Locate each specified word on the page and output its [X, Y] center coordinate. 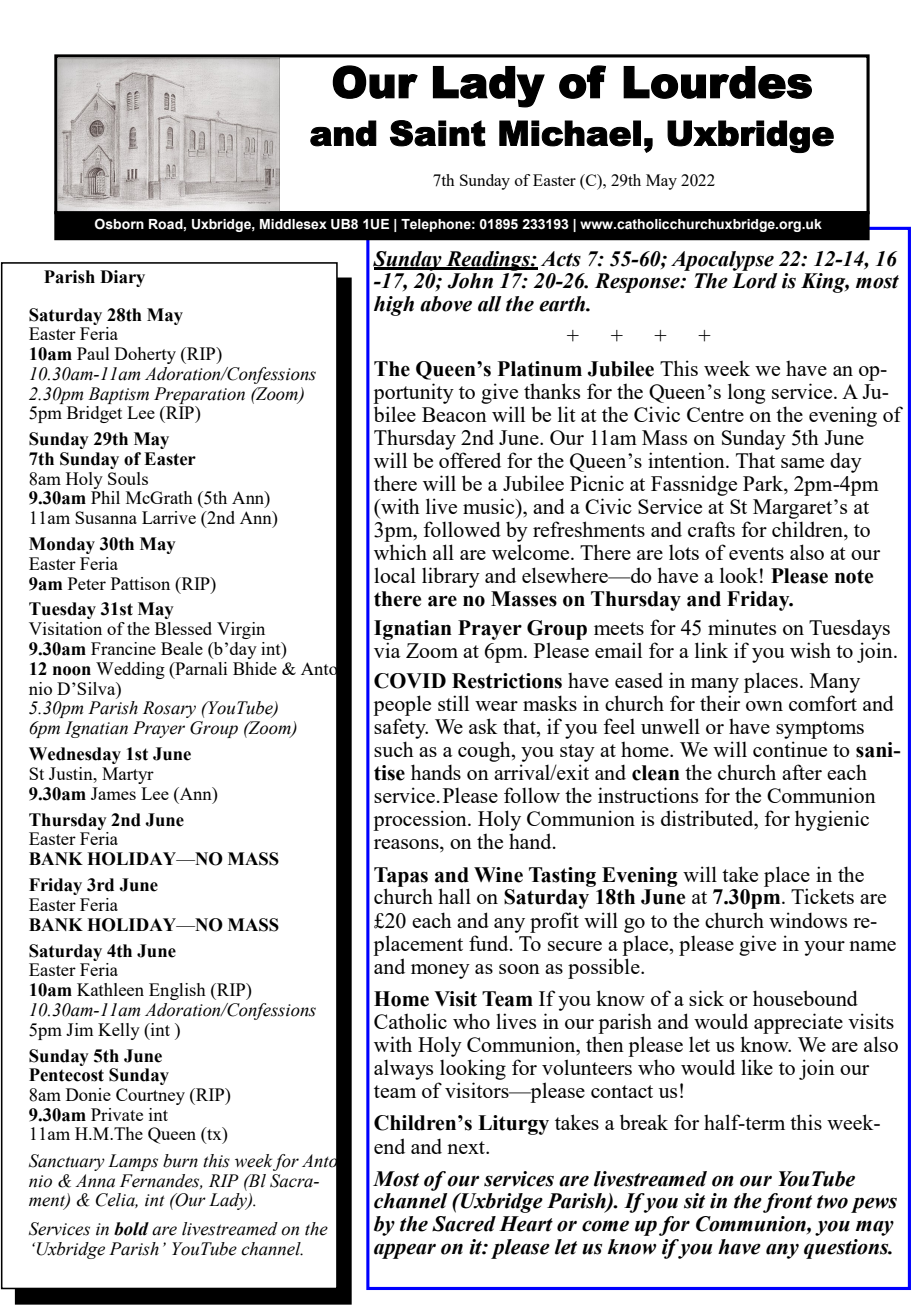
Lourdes [717, 82]
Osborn [119, 224]
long [746, 393]
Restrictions [507, 681]
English [177, 991]
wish [810, 650]
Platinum [540, 369]
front [787, 1203]
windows [808, 920]
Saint [438, 133]
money [440, 971]
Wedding [130, 670]
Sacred [464, 1224]
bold [131, 1229]
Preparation [199, 395]
